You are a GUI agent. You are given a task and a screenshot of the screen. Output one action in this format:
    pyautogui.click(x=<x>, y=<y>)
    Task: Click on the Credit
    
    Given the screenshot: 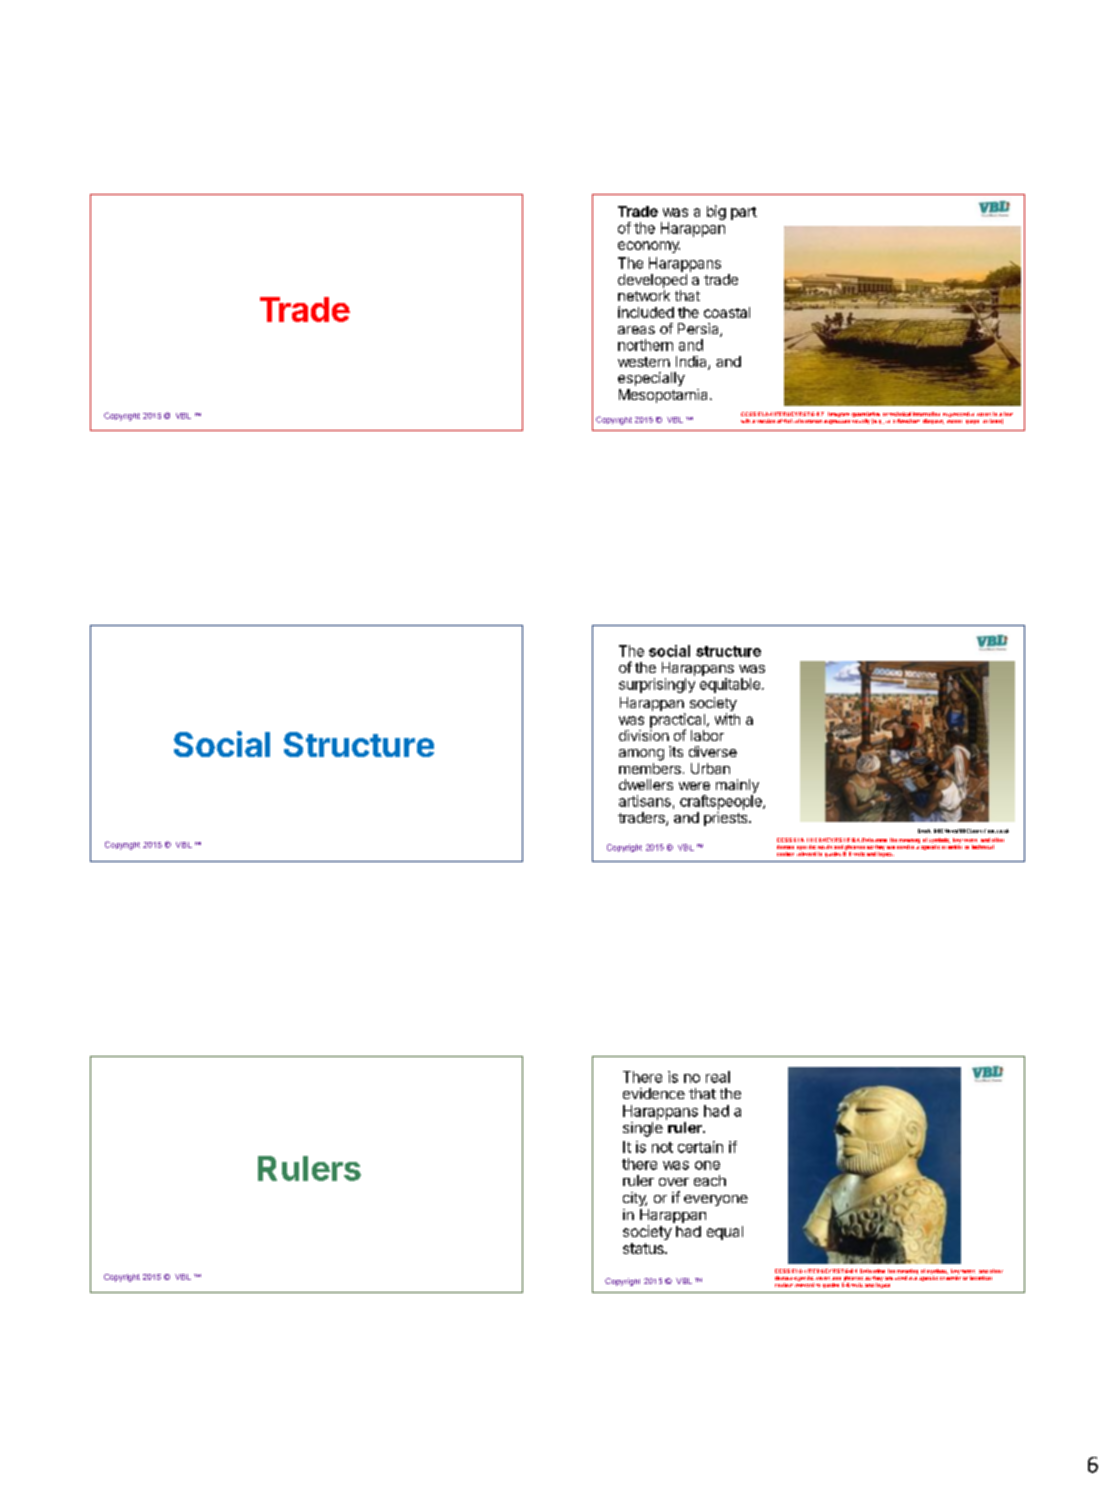 What is the action you would take?
    pyautogui.click(x=924, y=831)
